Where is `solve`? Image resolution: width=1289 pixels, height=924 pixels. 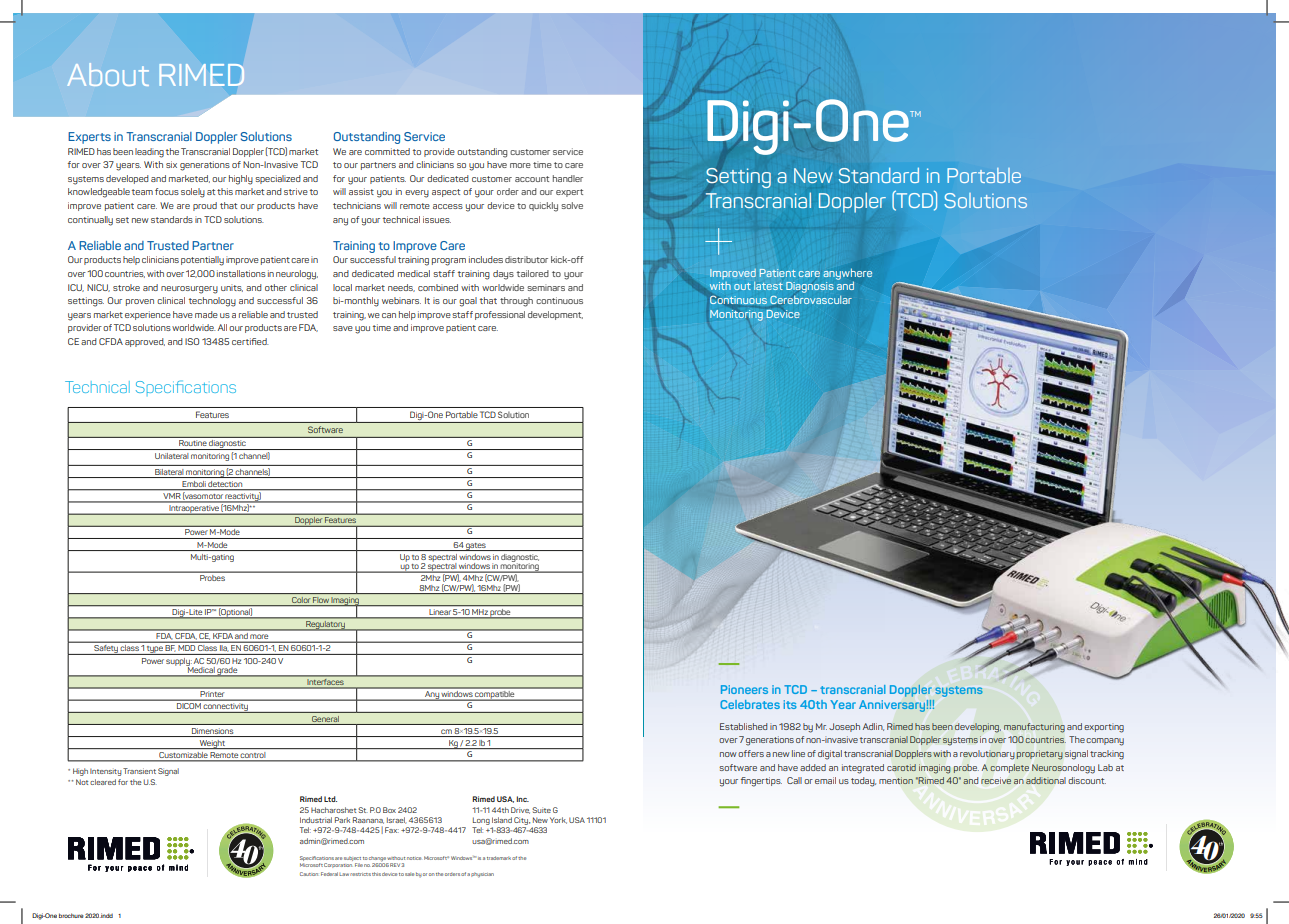 solve is located at coordinates (572, 205).
